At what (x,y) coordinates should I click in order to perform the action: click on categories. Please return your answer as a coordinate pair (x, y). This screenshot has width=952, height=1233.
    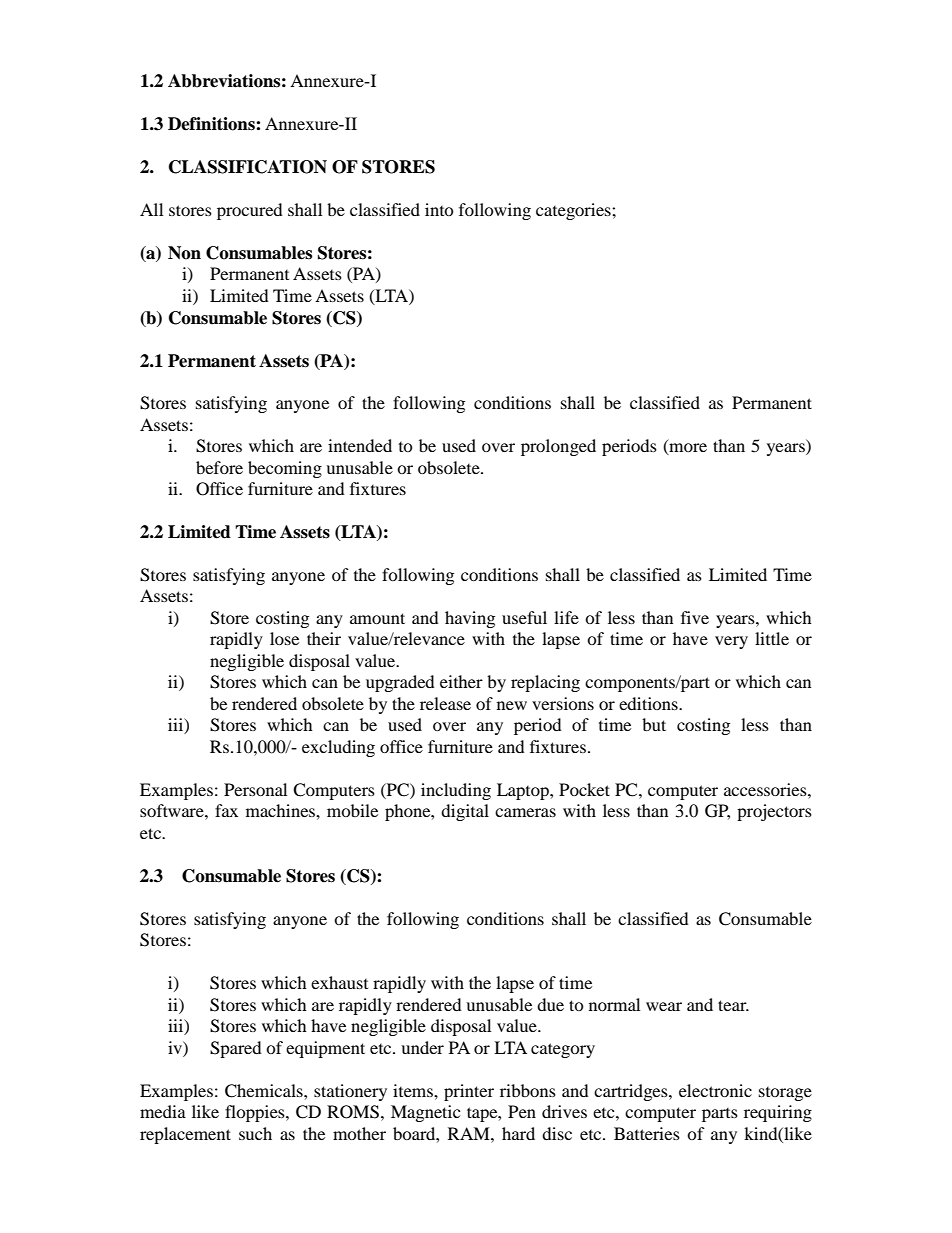
    Looking at the image, I should click on (574, 211).
